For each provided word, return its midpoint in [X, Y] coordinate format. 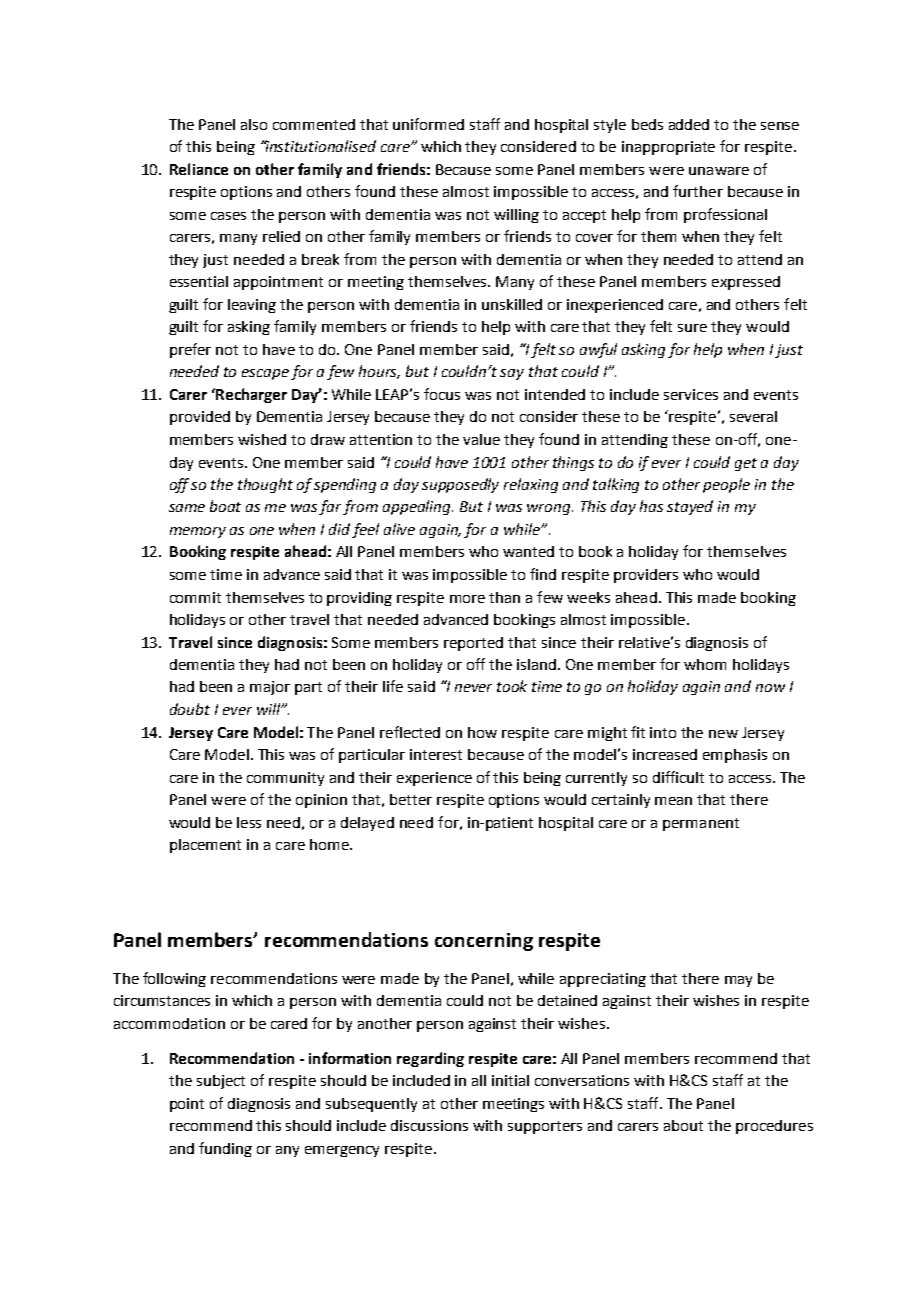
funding [225, 1149]
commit [195, 597]
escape [265, 374]
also [254, 124]
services [691, 394]
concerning [484, 942]
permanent [701, 824]
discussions [429, 1125]
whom [705, 664]
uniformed [428, 124]
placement [205, 846]
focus [442, 394]
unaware [719, 171]
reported [473, 644]
